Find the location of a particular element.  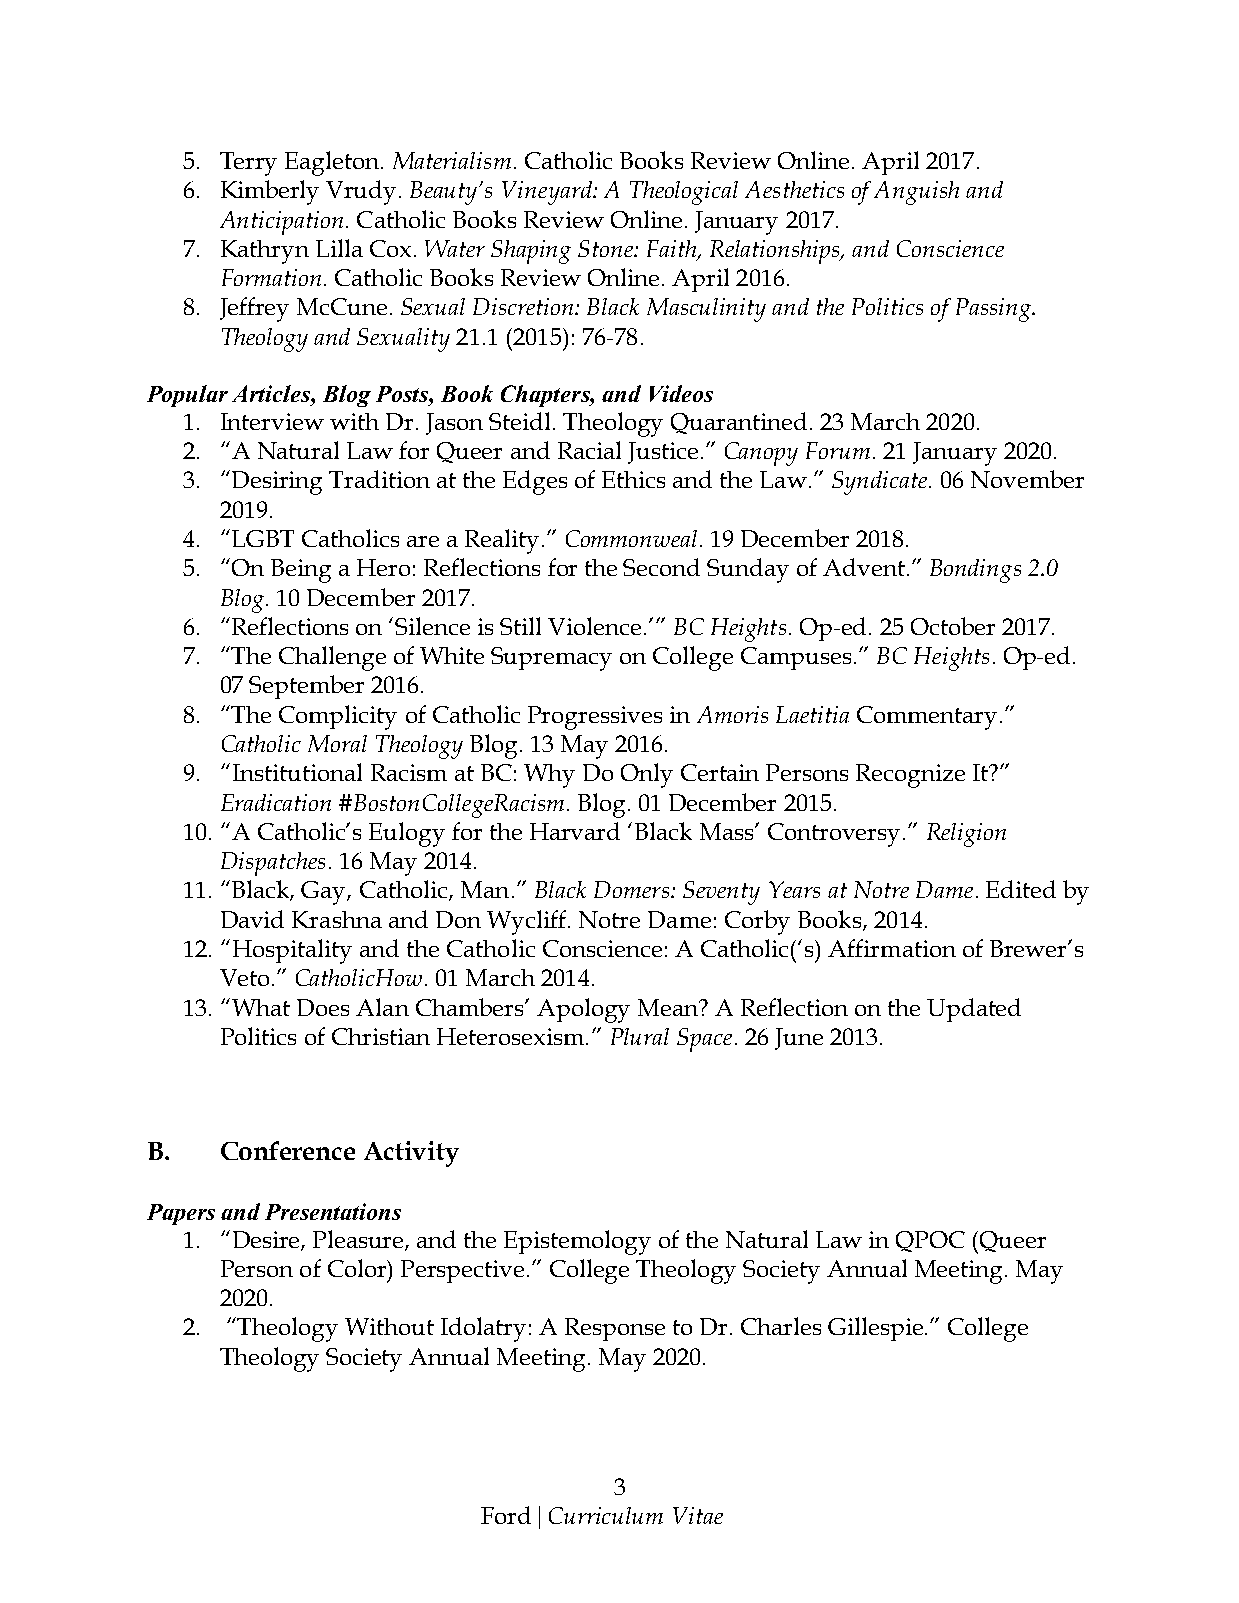

Updated is located at coordinates (974, 1010).
